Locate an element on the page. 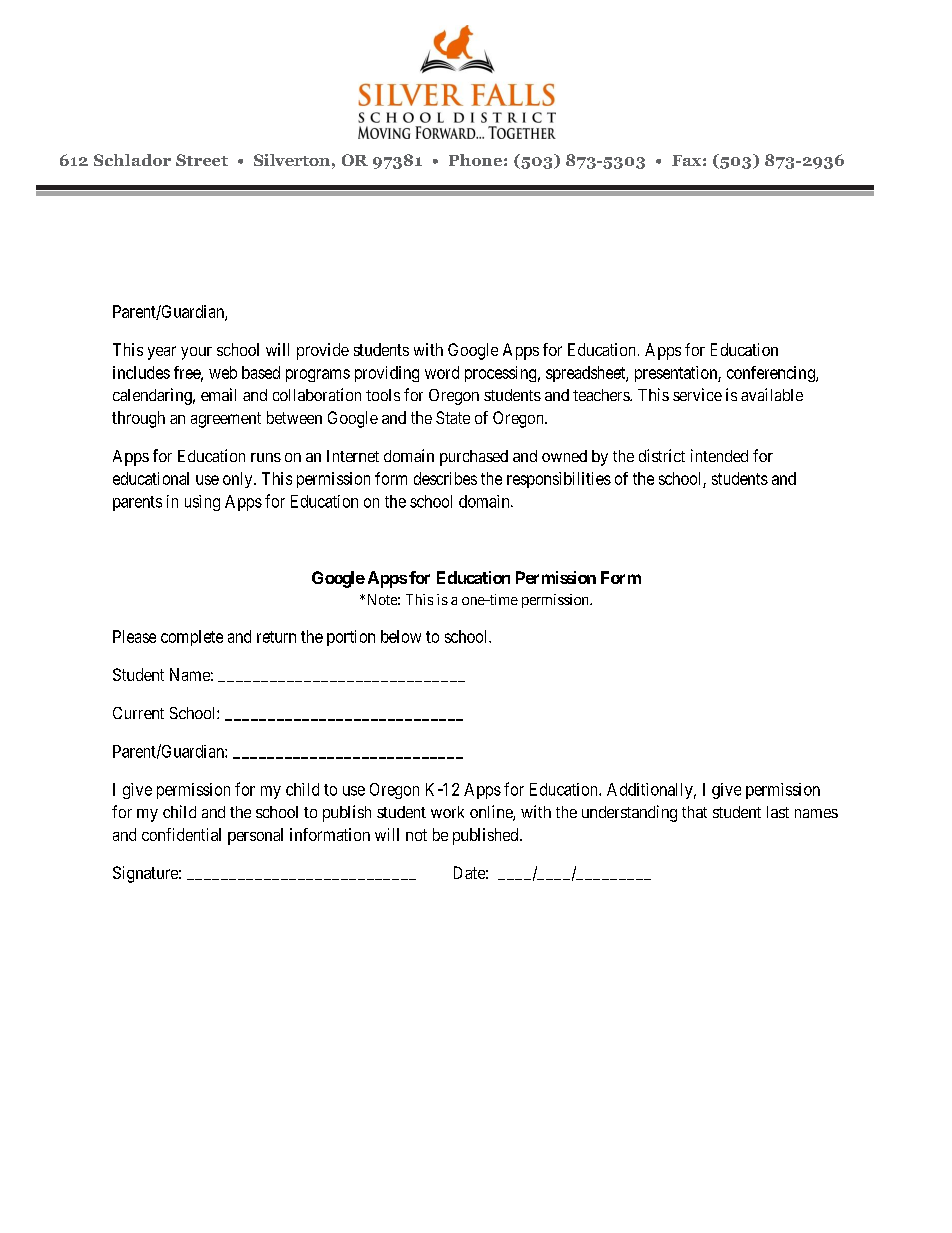 Image resolution: width=952 pixels, height=1233 pixels. describes is located at coordinates (445, 478).
